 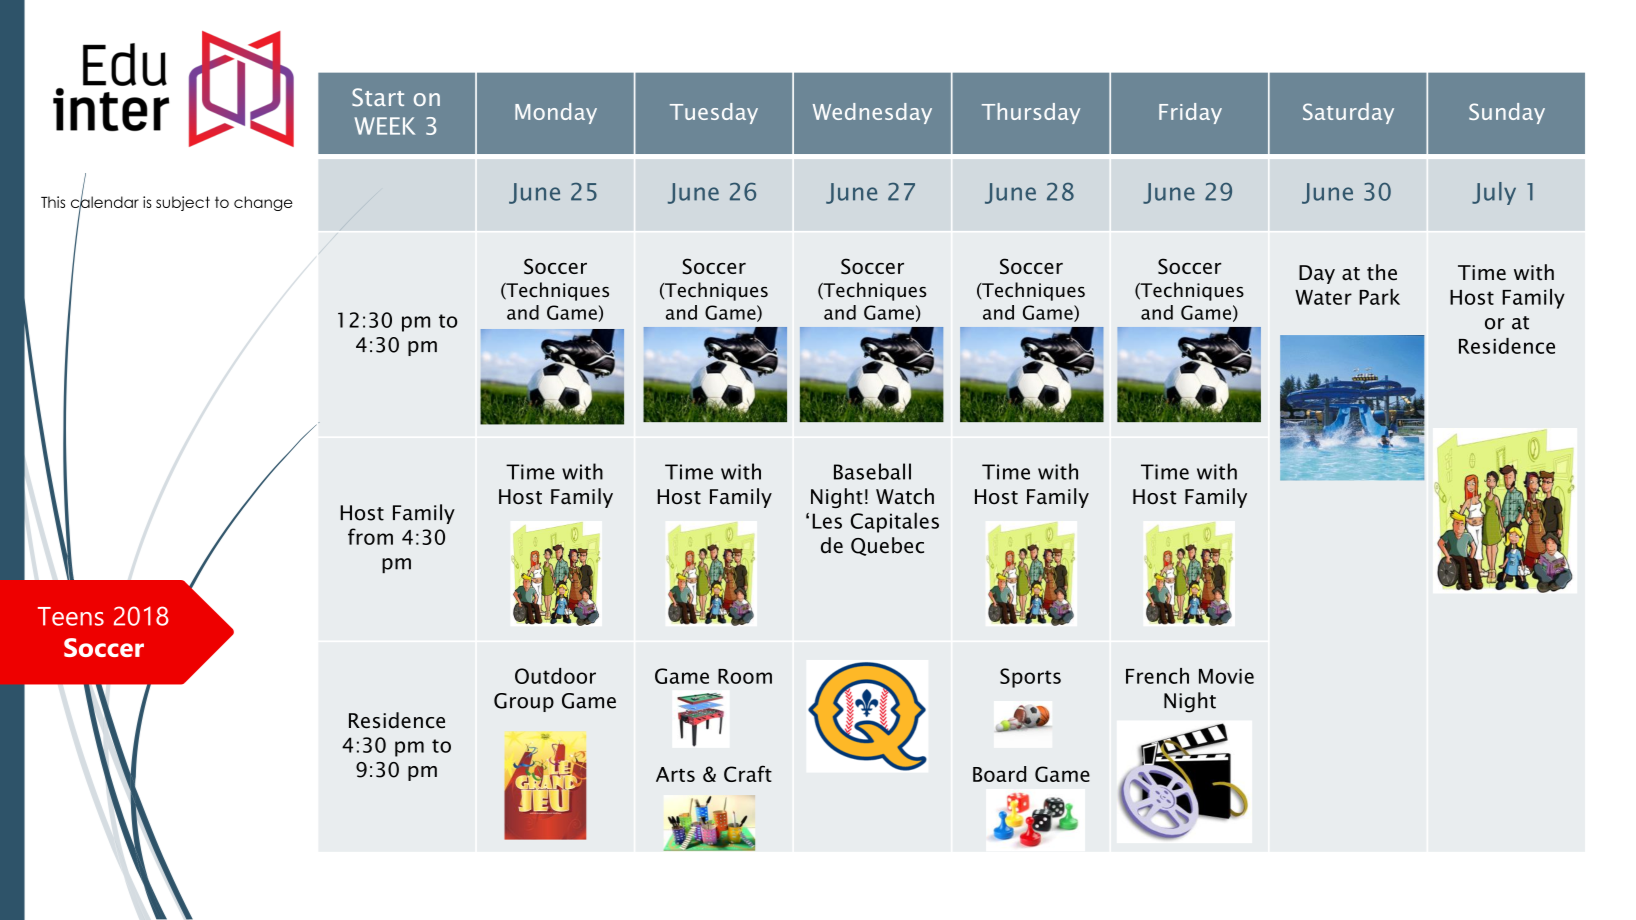 I want to click on Teens, so click(x=71, y=616).
